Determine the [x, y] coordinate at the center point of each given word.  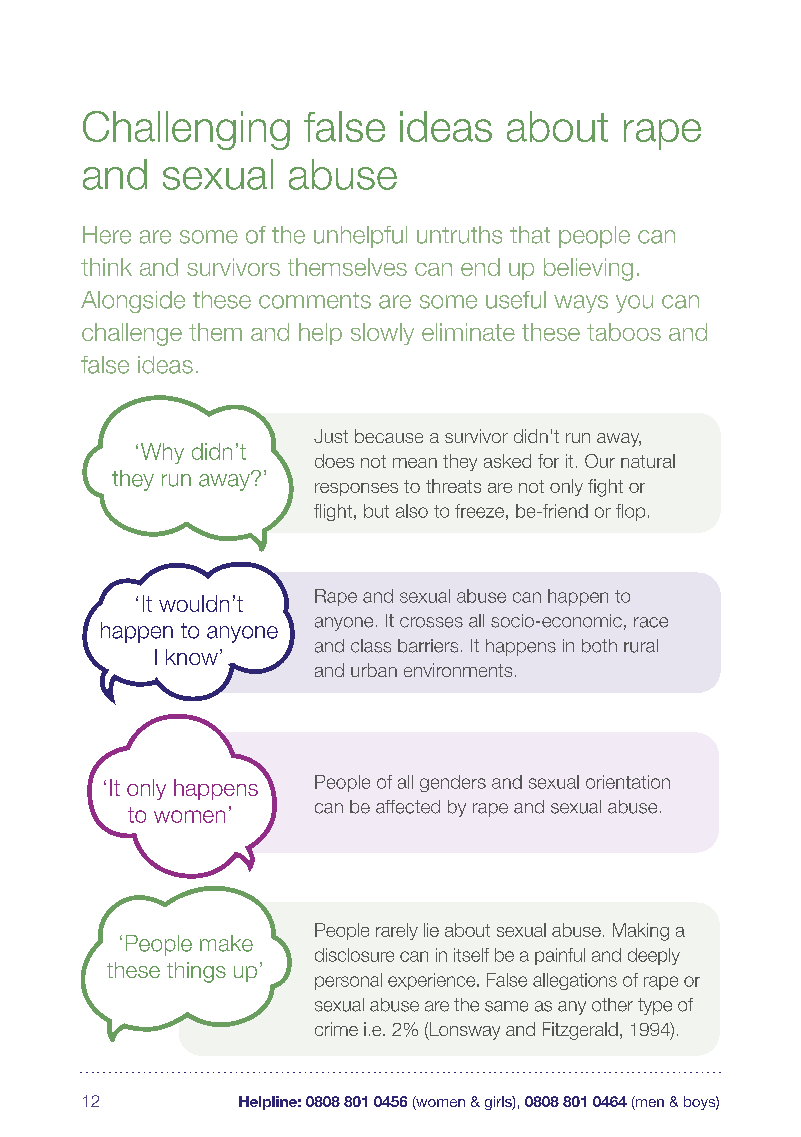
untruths [459, 235]
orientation [628, 782]
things [196, 972]
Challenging [186, 130]
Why [162, 453]
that [530, 235]
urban [374, 670]
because [389, 436]
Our [600, 461]
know [192, 657]
